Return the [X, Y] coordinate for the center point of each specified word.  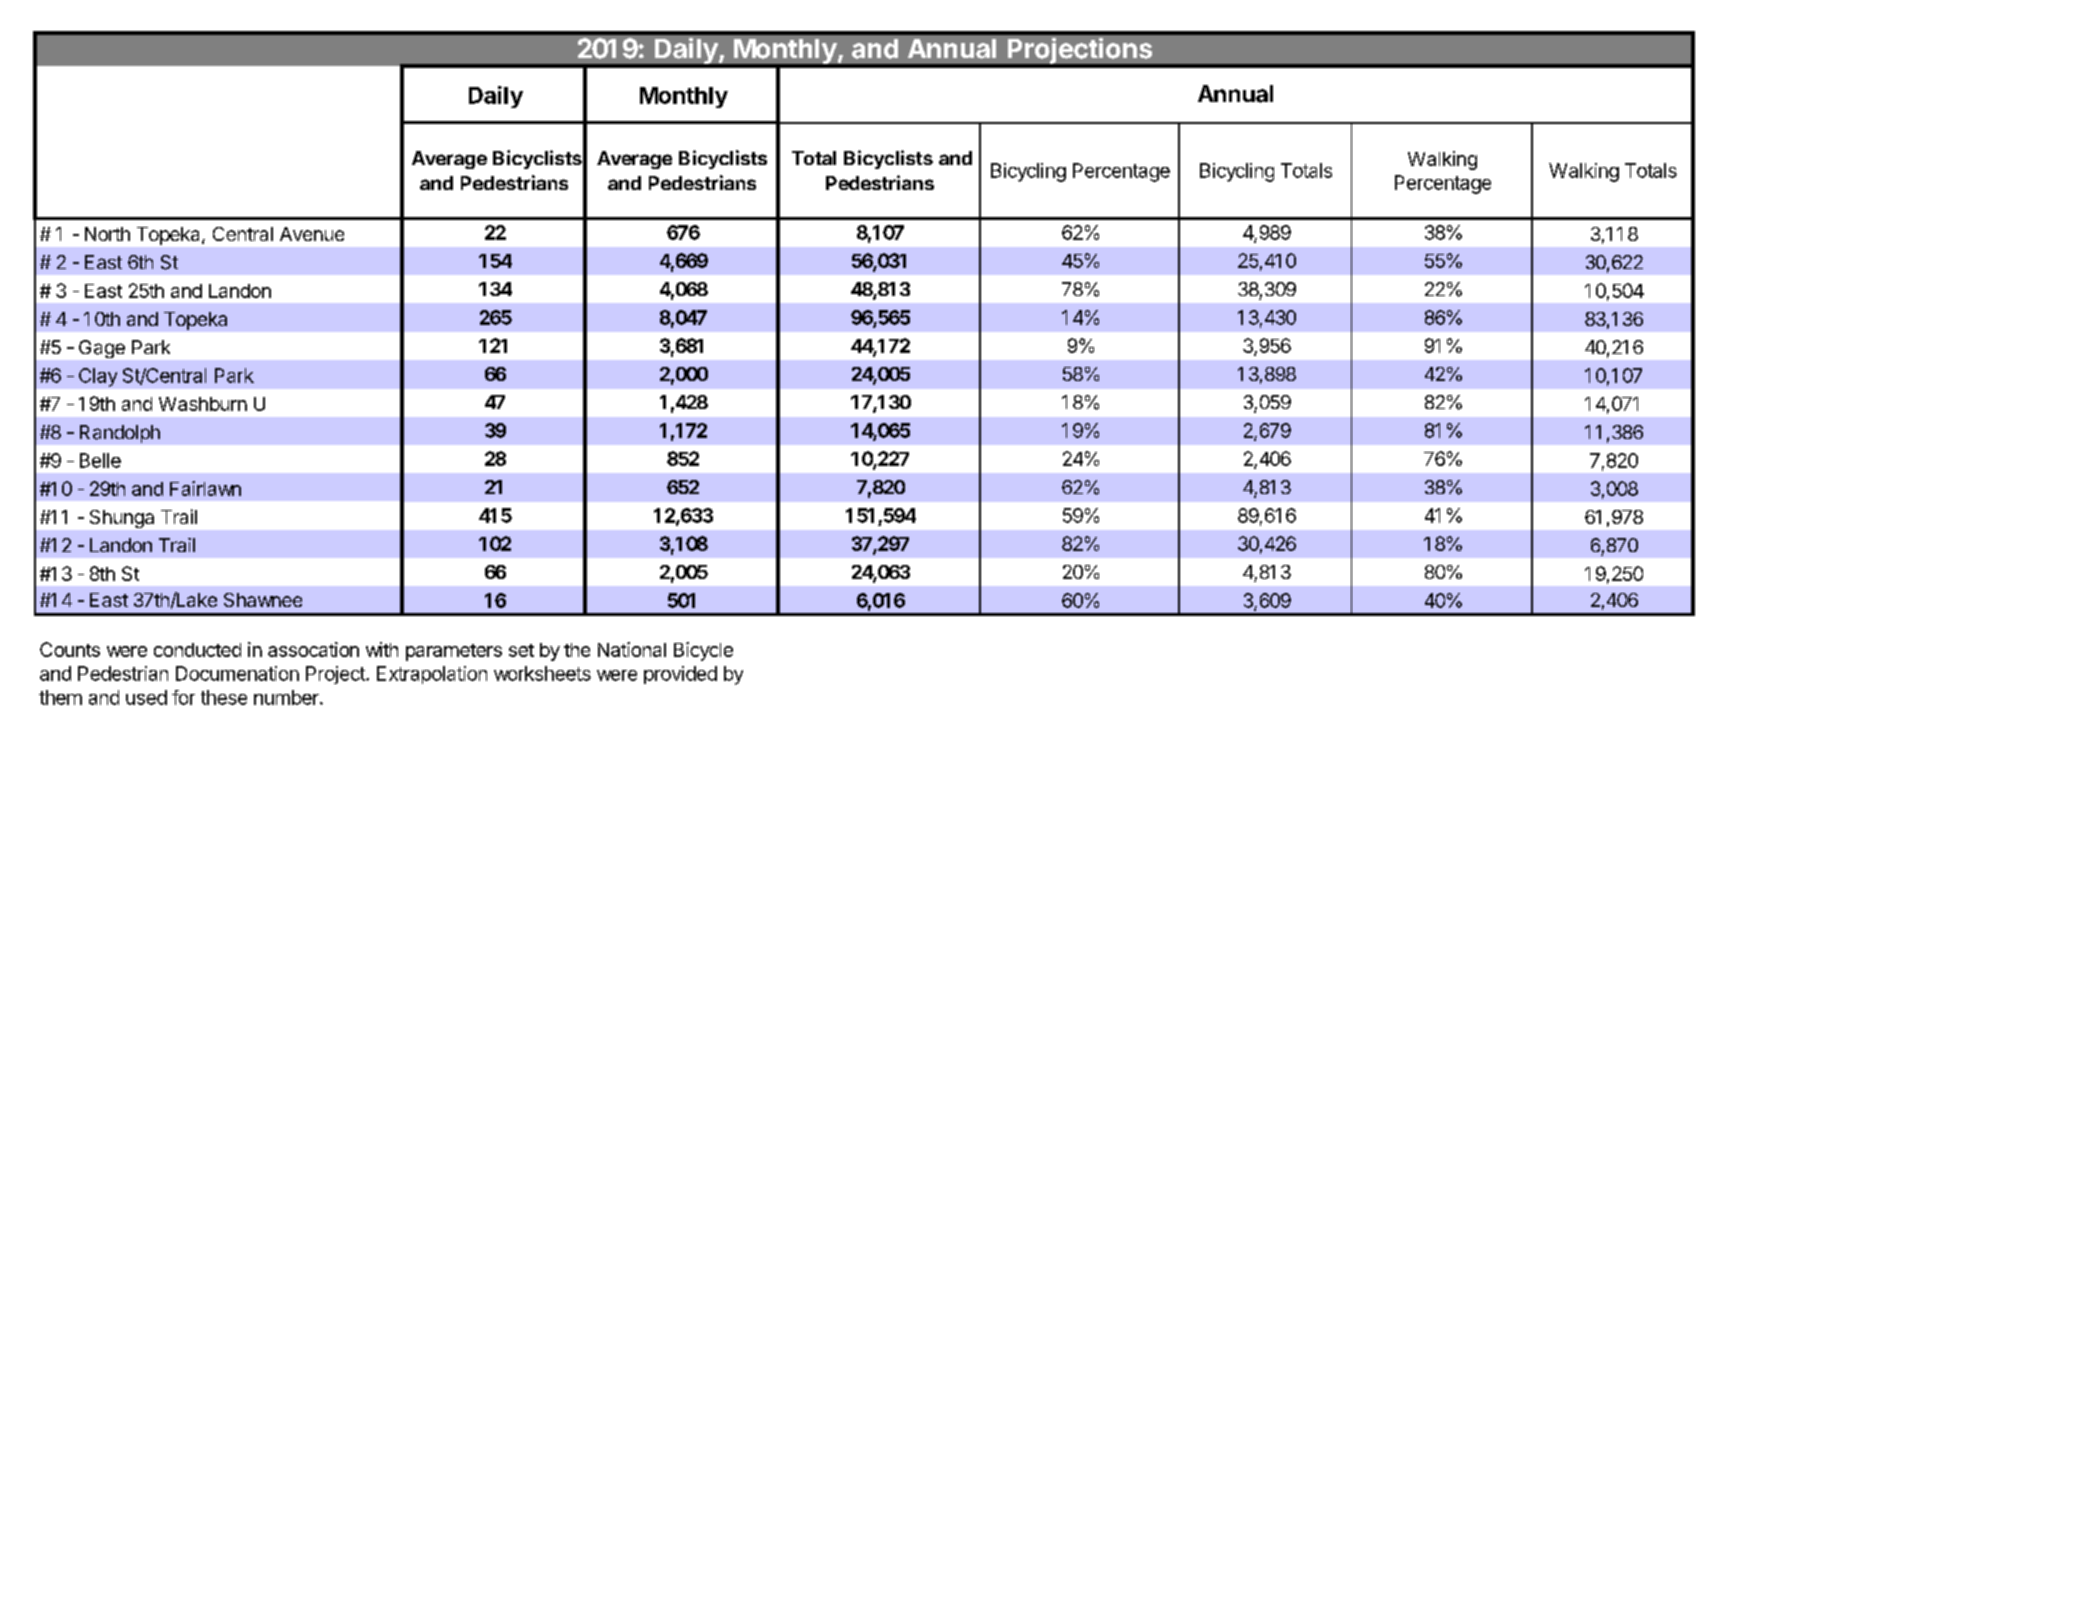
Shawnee [263, 600]
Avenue [312, 234]
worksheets [542, 673]
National [632, 649]
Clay [98, 377]
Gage [102, 349]
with [382, 649]
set [521, 650]
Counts [70, 649]
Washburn [203, 404]
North [107, 234]
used [146, 697]
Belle [100, 460]
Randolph [120, 434]
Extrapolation [432, 675]
